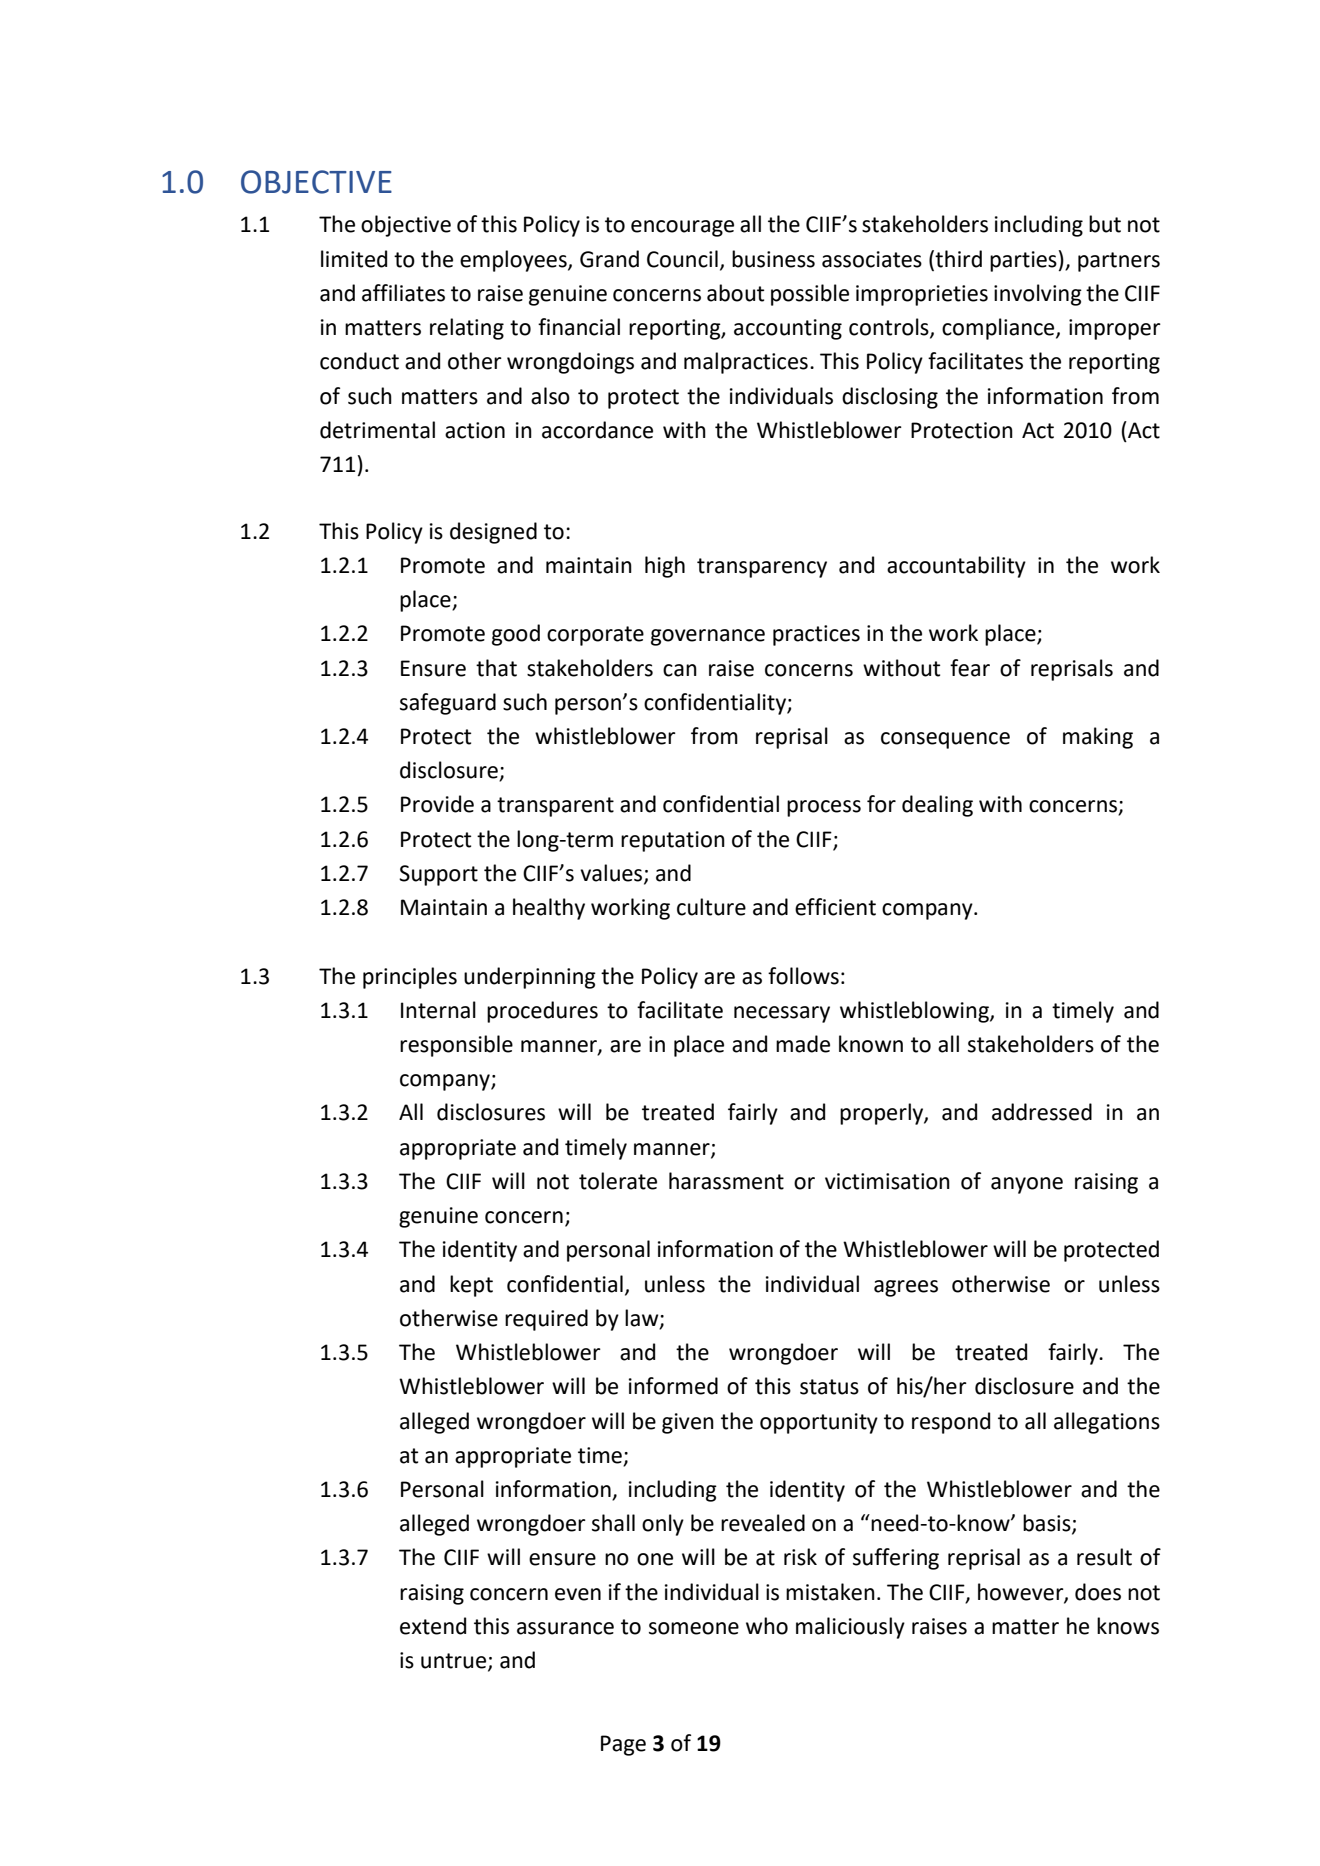 This image has width=1320, height=1866. Describe the element at coordinates (455, 1662) in the image. I see `untrue` at that location.
